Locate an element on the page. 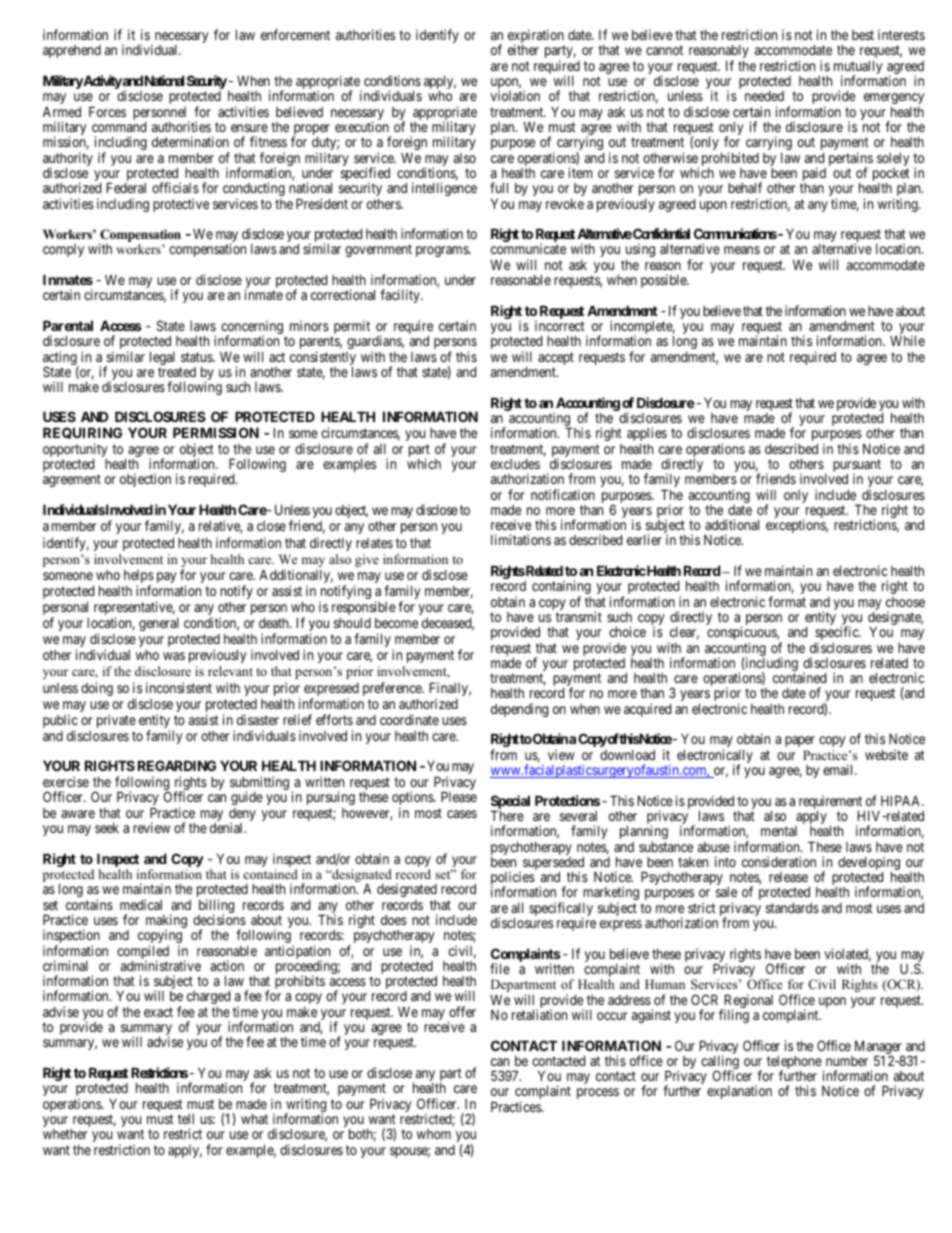 This page has width=952, height=1233. containing is located at coordinates (561, 588).
